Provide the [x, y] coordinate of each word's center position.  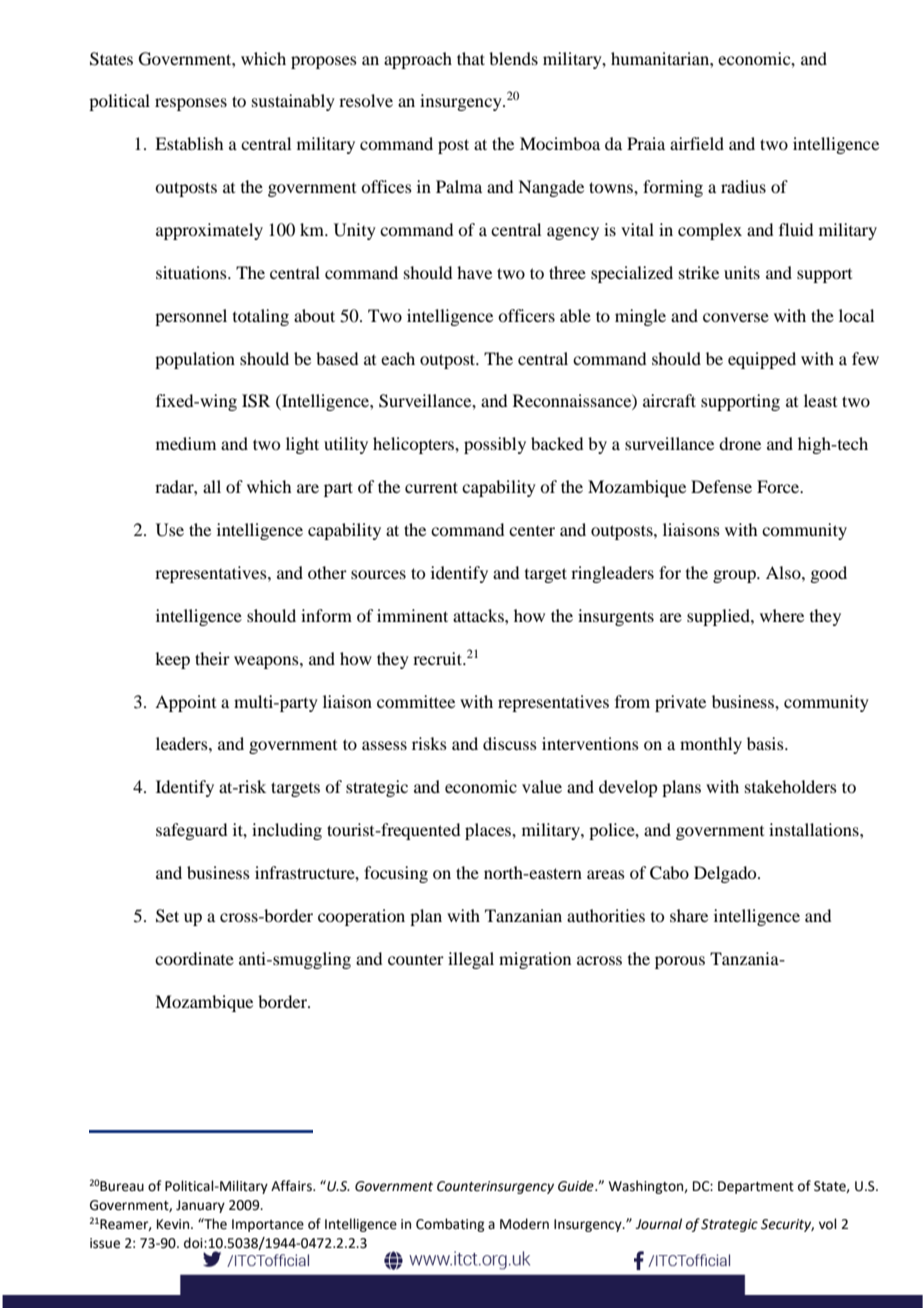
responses [191, 104]
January [200, 1206]
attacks [479, 615]
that [471, 58]
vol [828, 1224]
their [212, 658]
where [782, 615]
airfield [697, 143]
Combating [450, 1225]
